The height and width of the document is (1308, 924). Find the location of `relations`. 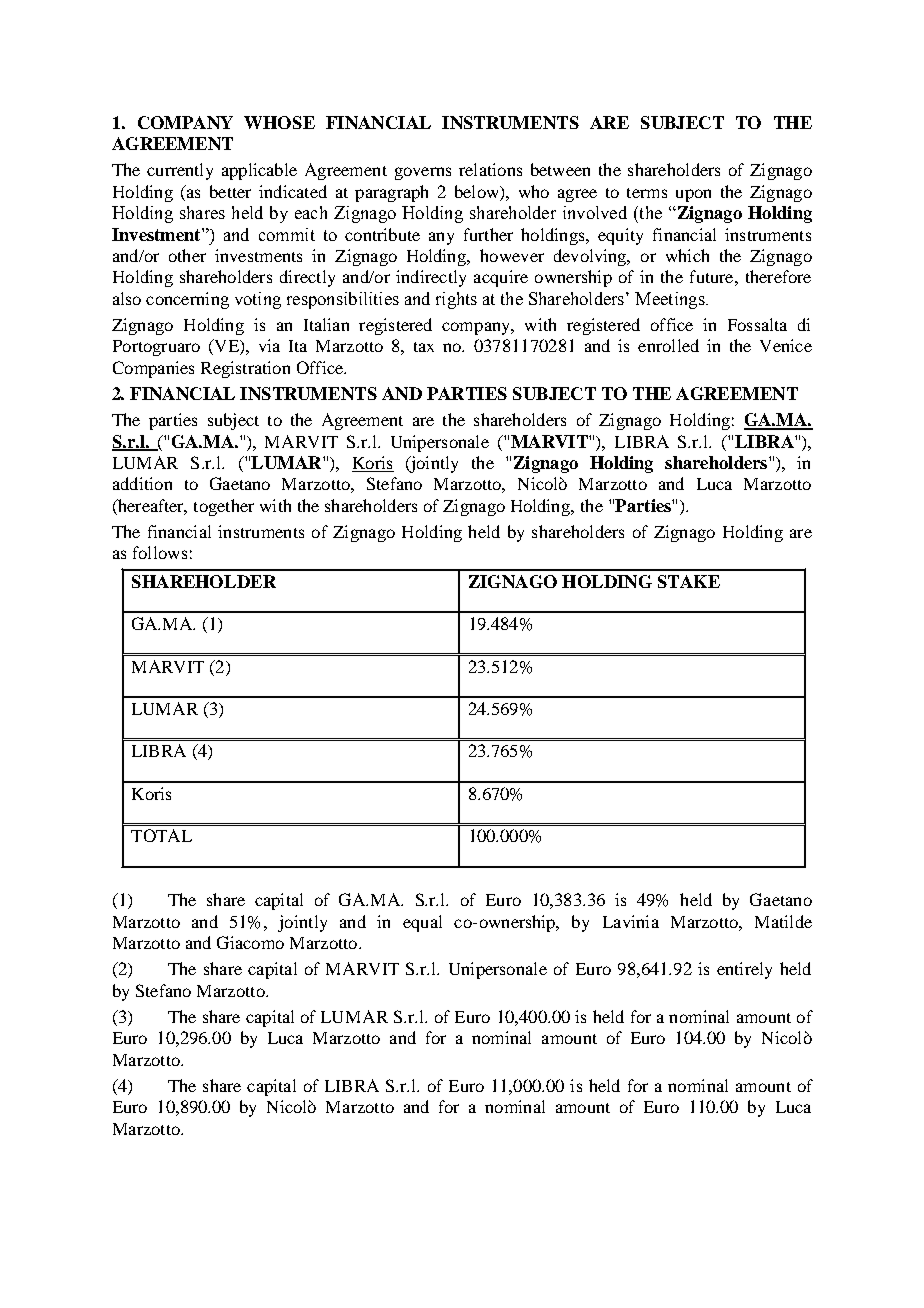

relations is located at coordinates (490, 169).
